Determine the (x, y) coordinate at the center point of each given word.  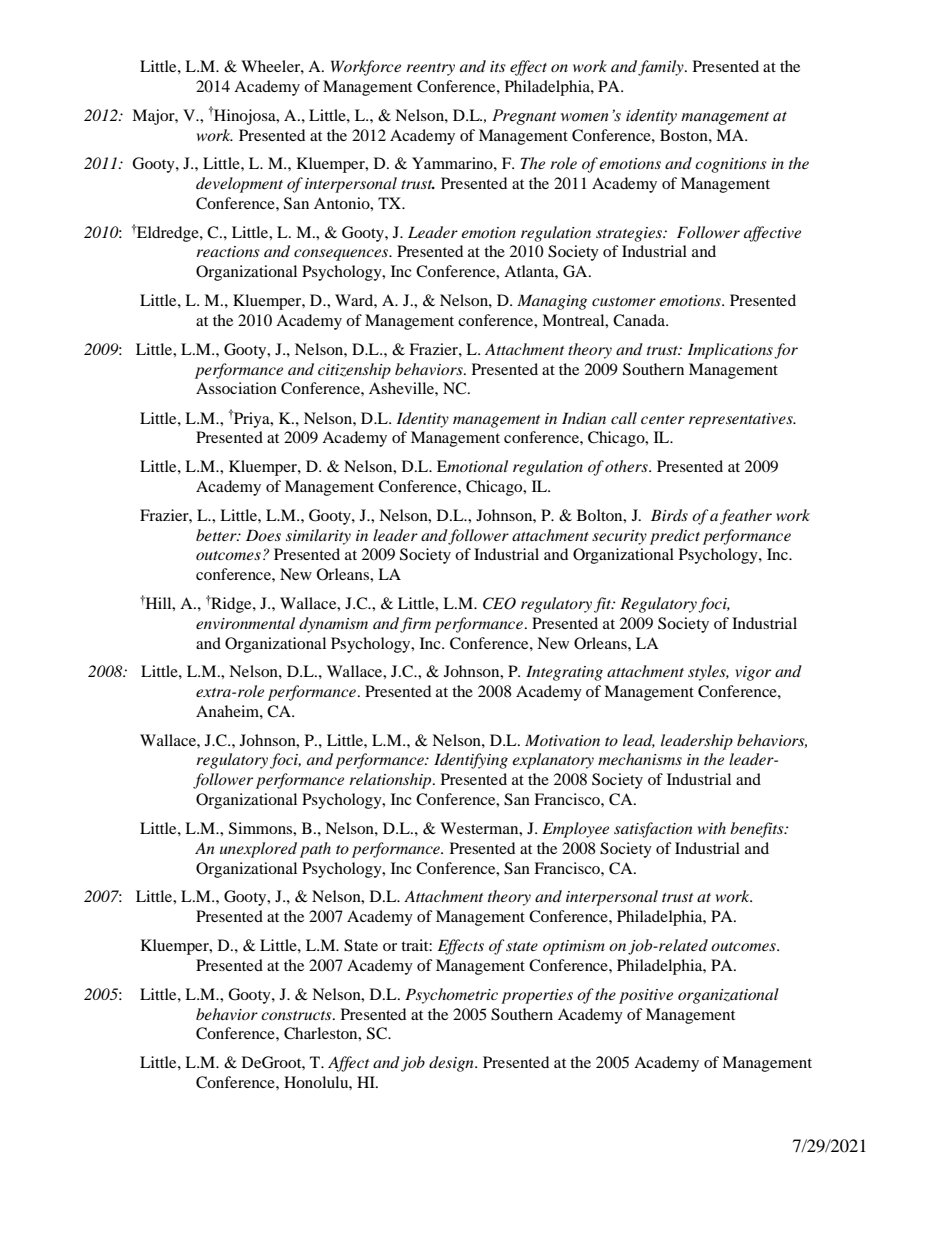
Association (236, 388)
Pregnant (524, 117)
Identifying (471, 761)
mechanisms (640, 759)
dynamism (333, 625)
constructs (297, 1015)
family (662, 68)
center (663, 419)
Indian (584, 418)
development (239, 185)
